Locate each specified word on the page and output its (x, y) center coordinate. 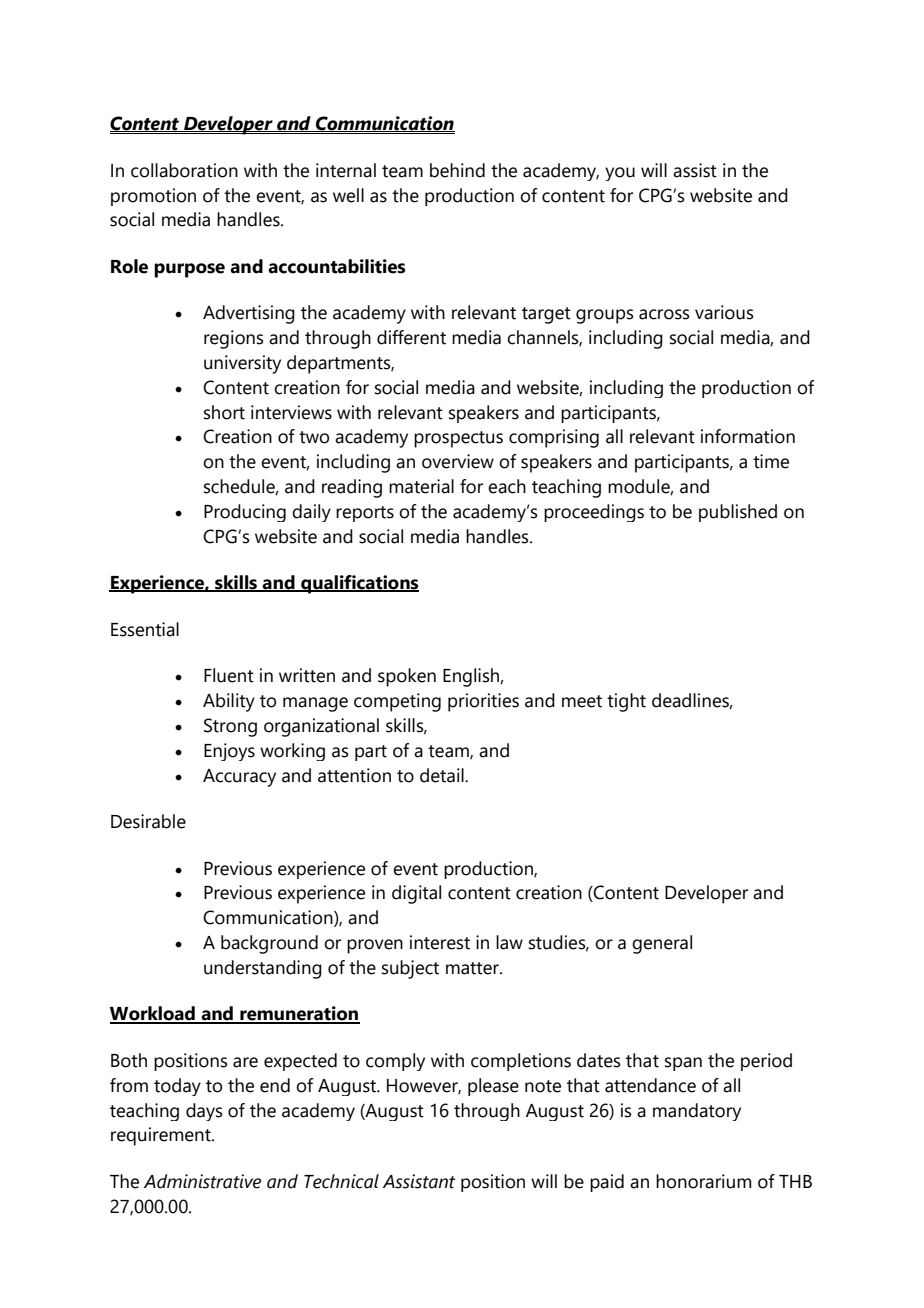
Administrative (202, 1181)
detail (443, 775)
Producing (245, 513)
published (738, 513)
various (724, 312)
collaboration (184, 170)
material (421, 486)
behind (457, 170)
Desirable (148, 821)
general (662, 944)
